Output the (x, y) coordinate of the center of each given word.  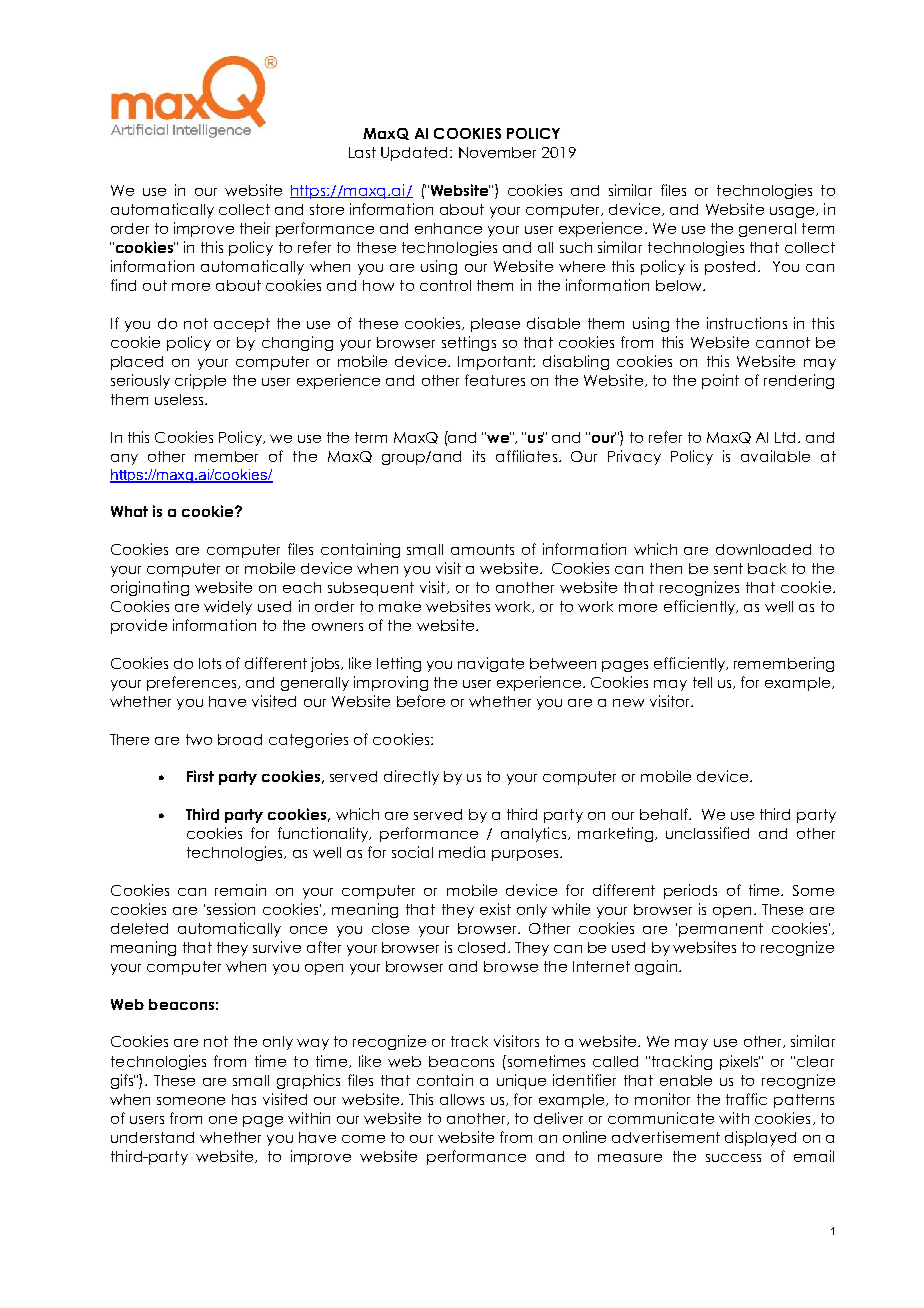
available (775, 456)
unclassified (707, 833)
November (497, 152)
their (255, 228)
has (244, 1099)
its (479, 456)
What (129, 511)
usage (793, 212)
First (200, 776)
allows (462, 1099)
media (462, 852)
